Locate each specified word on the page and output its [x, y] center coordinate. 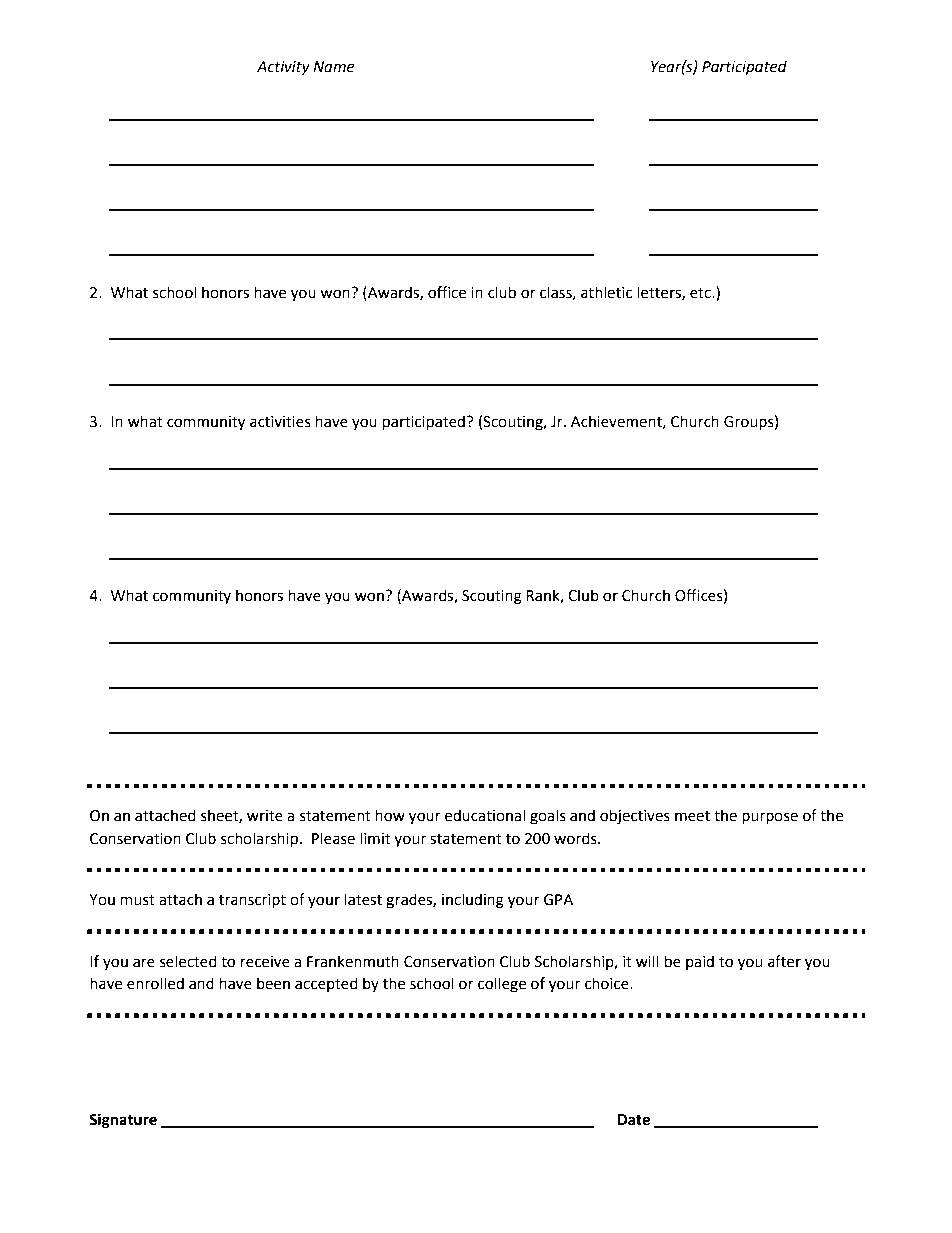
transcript [252, 901]
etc [701, 293]
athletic [606, 292]
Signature [123, 1121]
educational [485, 815]
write [265, 816]
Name [333, 67]
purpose [770, 818]
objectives [635, 817]
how [390, 815]
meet [692, 816]
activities [280, 422]
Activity [283, 68]
